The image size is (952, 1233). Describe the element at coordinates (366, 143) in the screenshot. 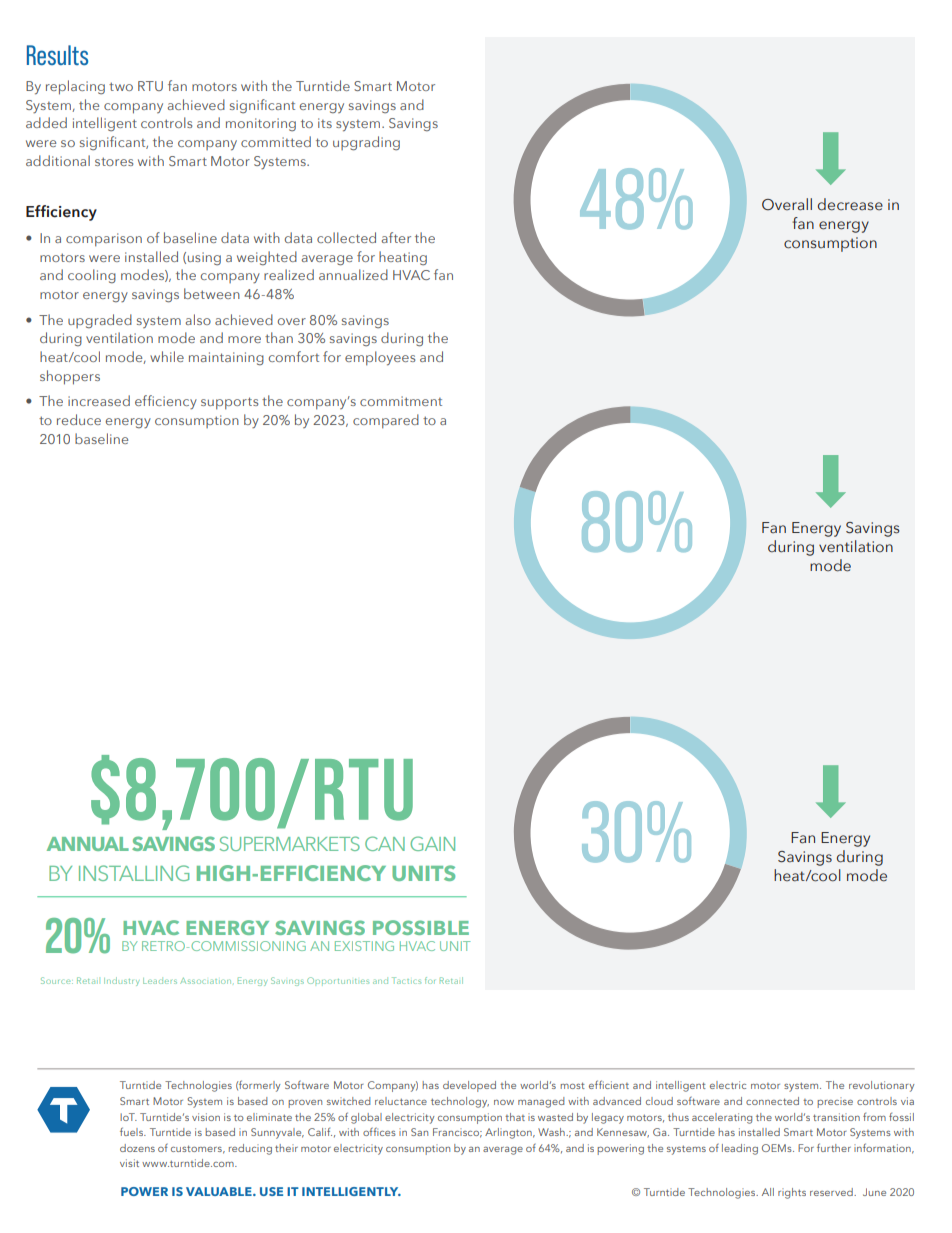

I see `upgrading` at that location.
